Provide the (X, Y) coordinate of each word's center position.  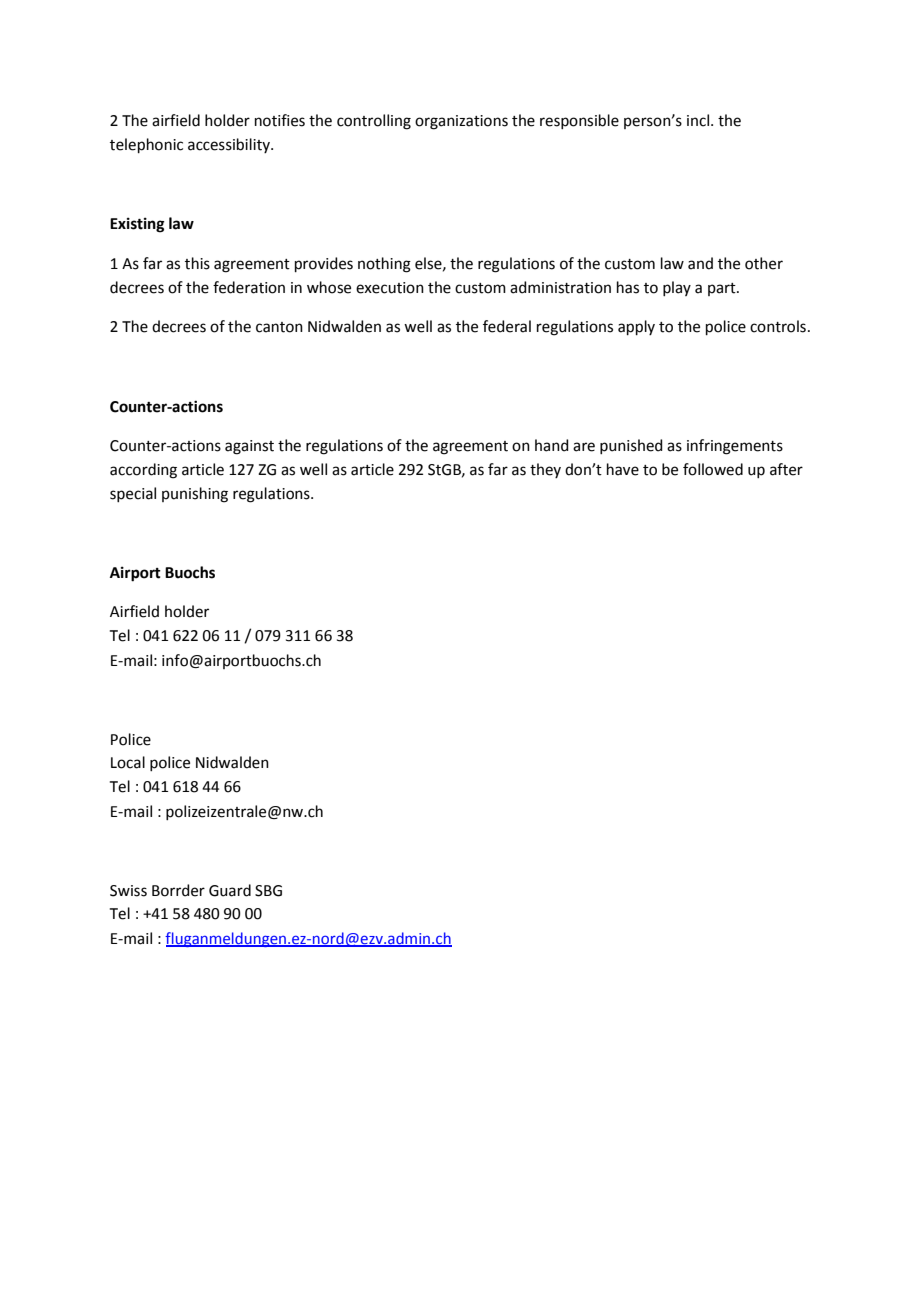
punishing (195, 495)
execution (390, 288)
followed (713, 469)
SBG (268, 891)
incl (699, 120)
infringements (735, 447)
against (249, 447)
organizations (461, 122)
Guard (230, 890)
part (723, 289)
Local (128, 762)
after (786, 469)
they (545, 470)
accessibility (230, 145)
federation (249, 287)
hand (552, 445)
